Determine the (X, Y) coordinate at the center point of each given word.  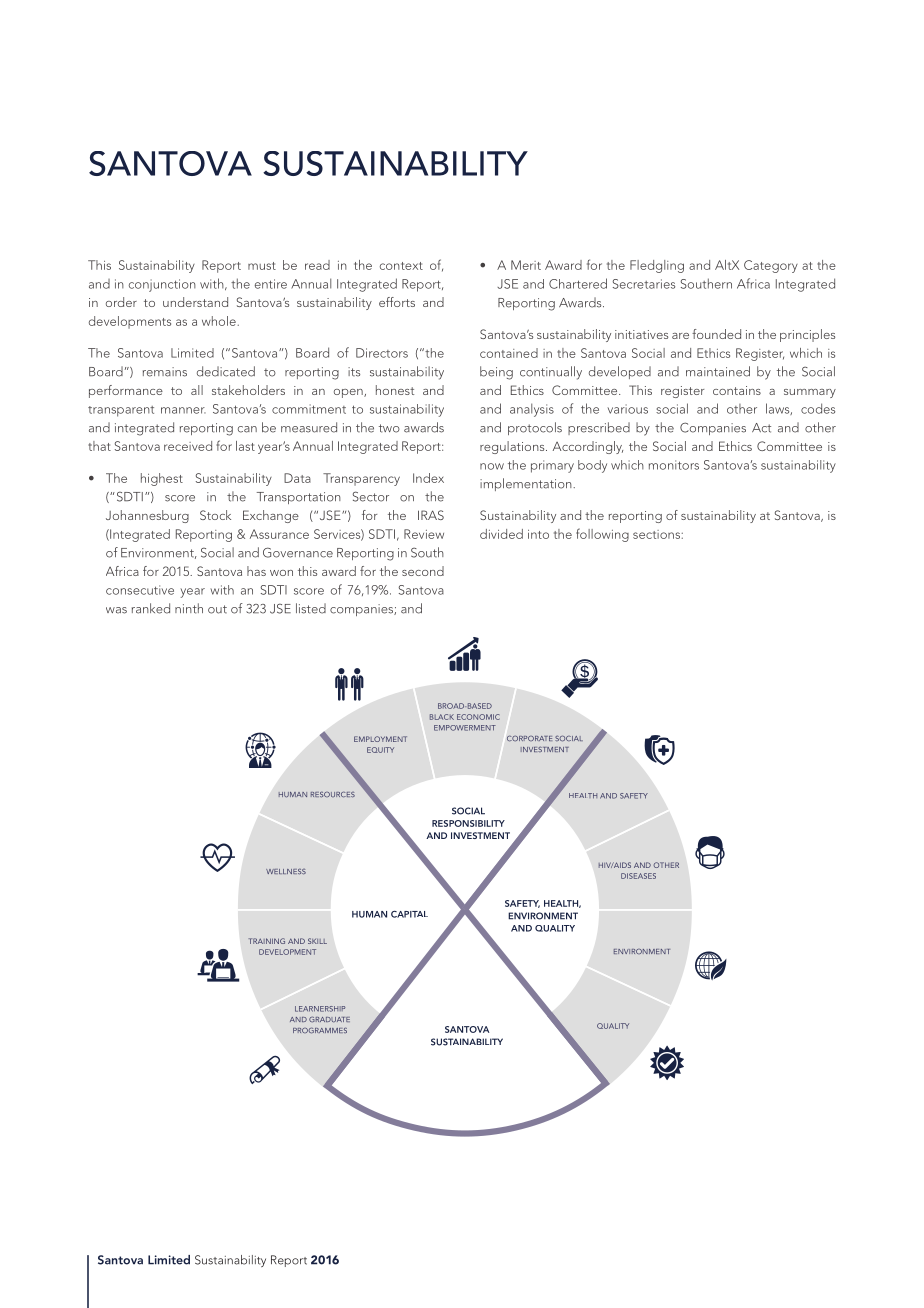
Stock (215, 515)
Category (771, 266)
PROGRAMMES (320, 1030)
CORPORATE (529, 738)
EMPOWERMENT (465, 728)
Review (424, 534)
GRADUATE (329, 1019)
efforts (397, 302)
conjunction (162, 285)
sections (656, 534)
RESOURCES (333, 794)
